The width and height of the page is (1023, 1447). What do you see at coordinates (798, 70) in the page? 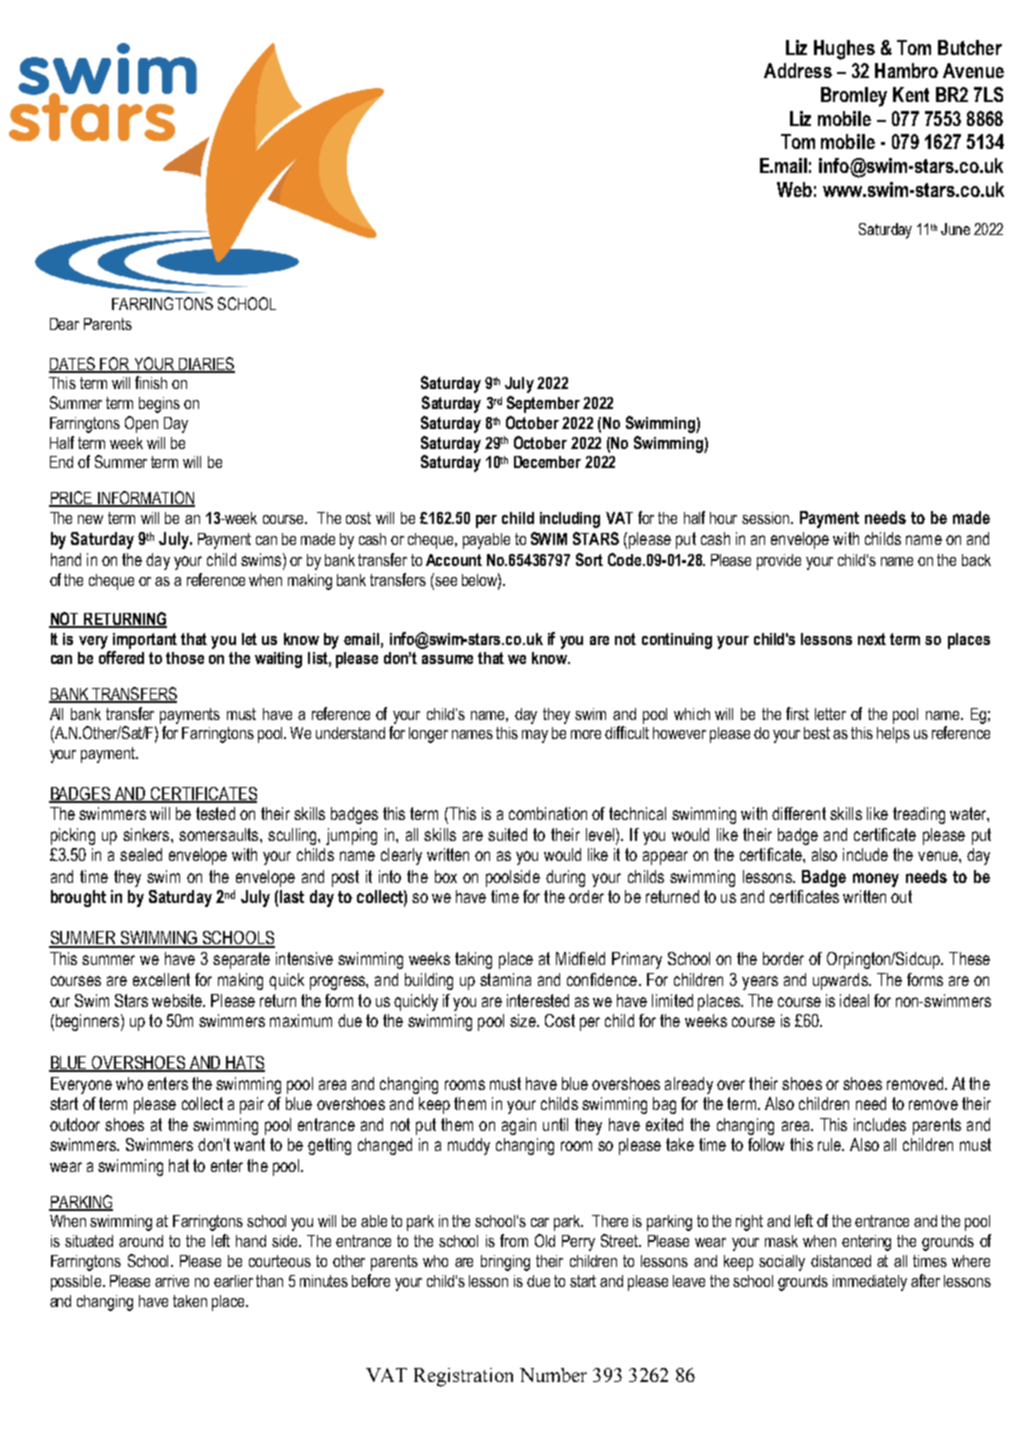
I see `Address` at bounding box center [798, 70].
